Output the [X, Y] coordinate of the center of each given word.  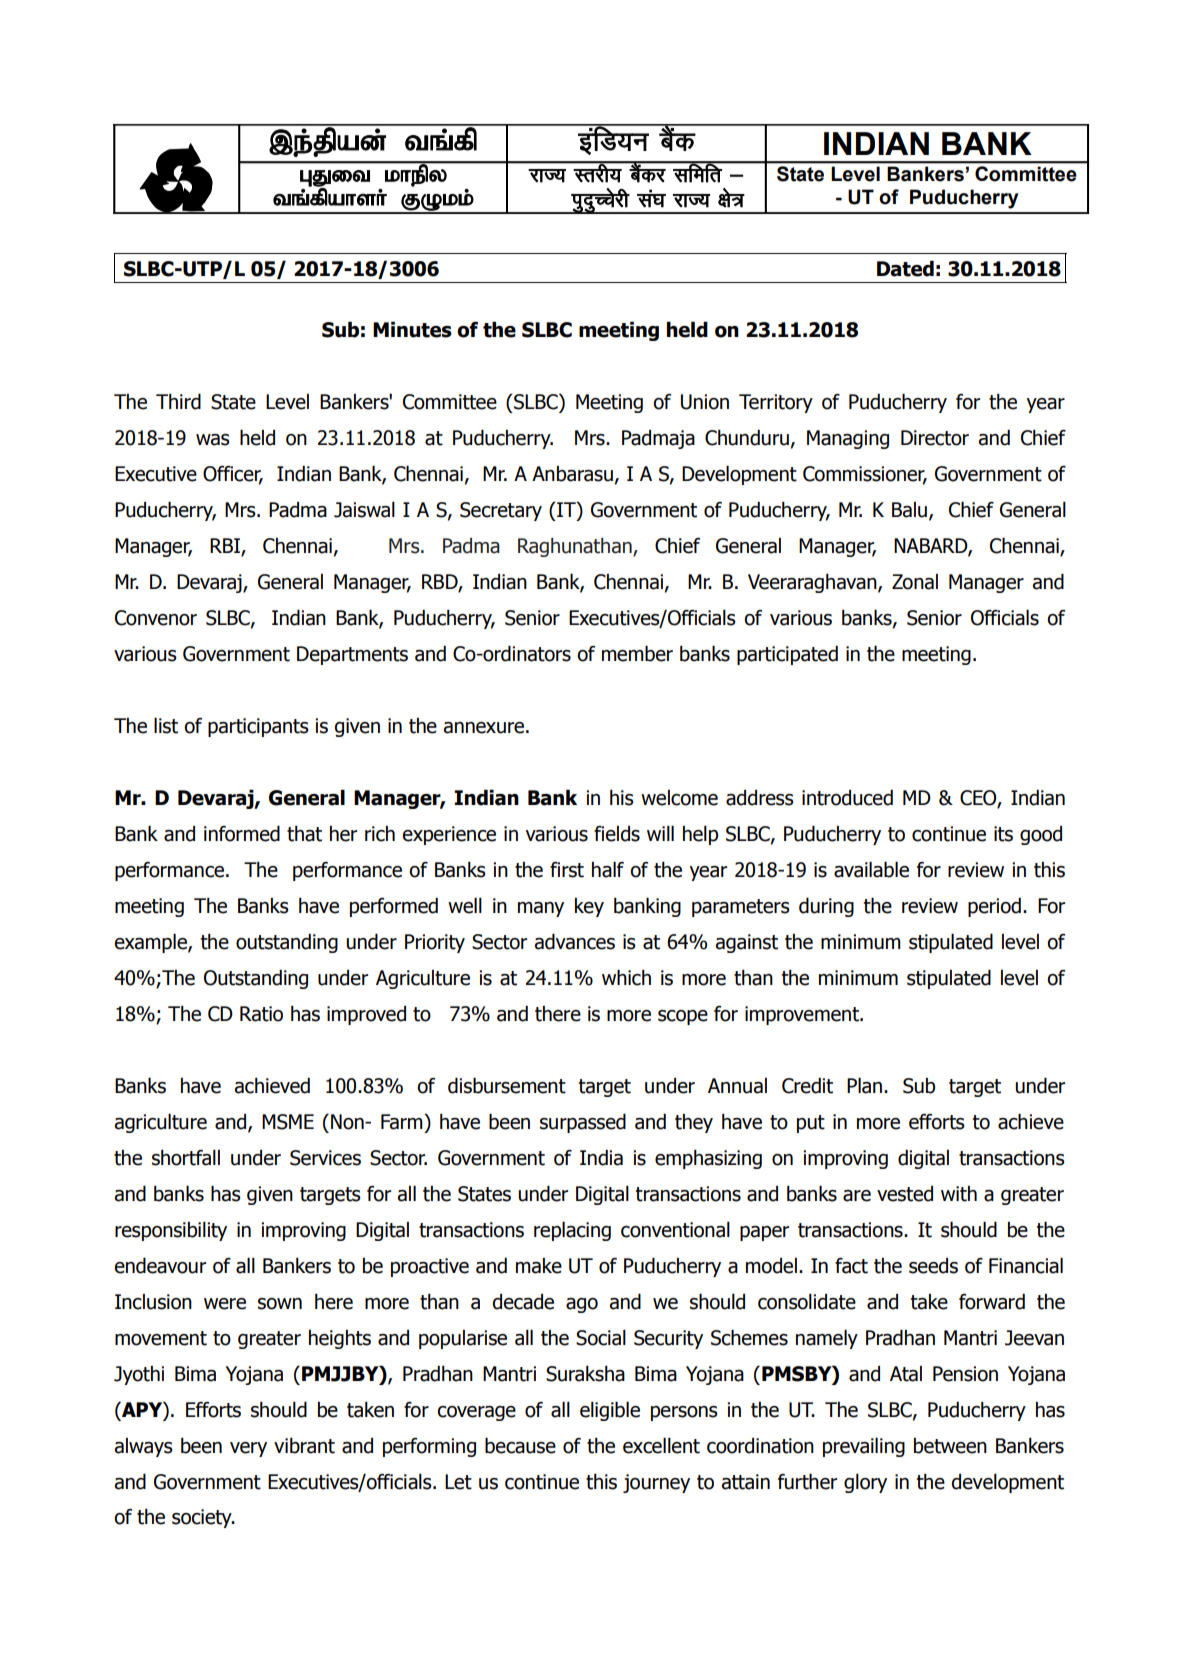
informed [242, 833]
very [248, 1449]
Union [705, 402]
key [589, 907]
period [994, 907]
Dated [905, 268]
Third [178, 401]
